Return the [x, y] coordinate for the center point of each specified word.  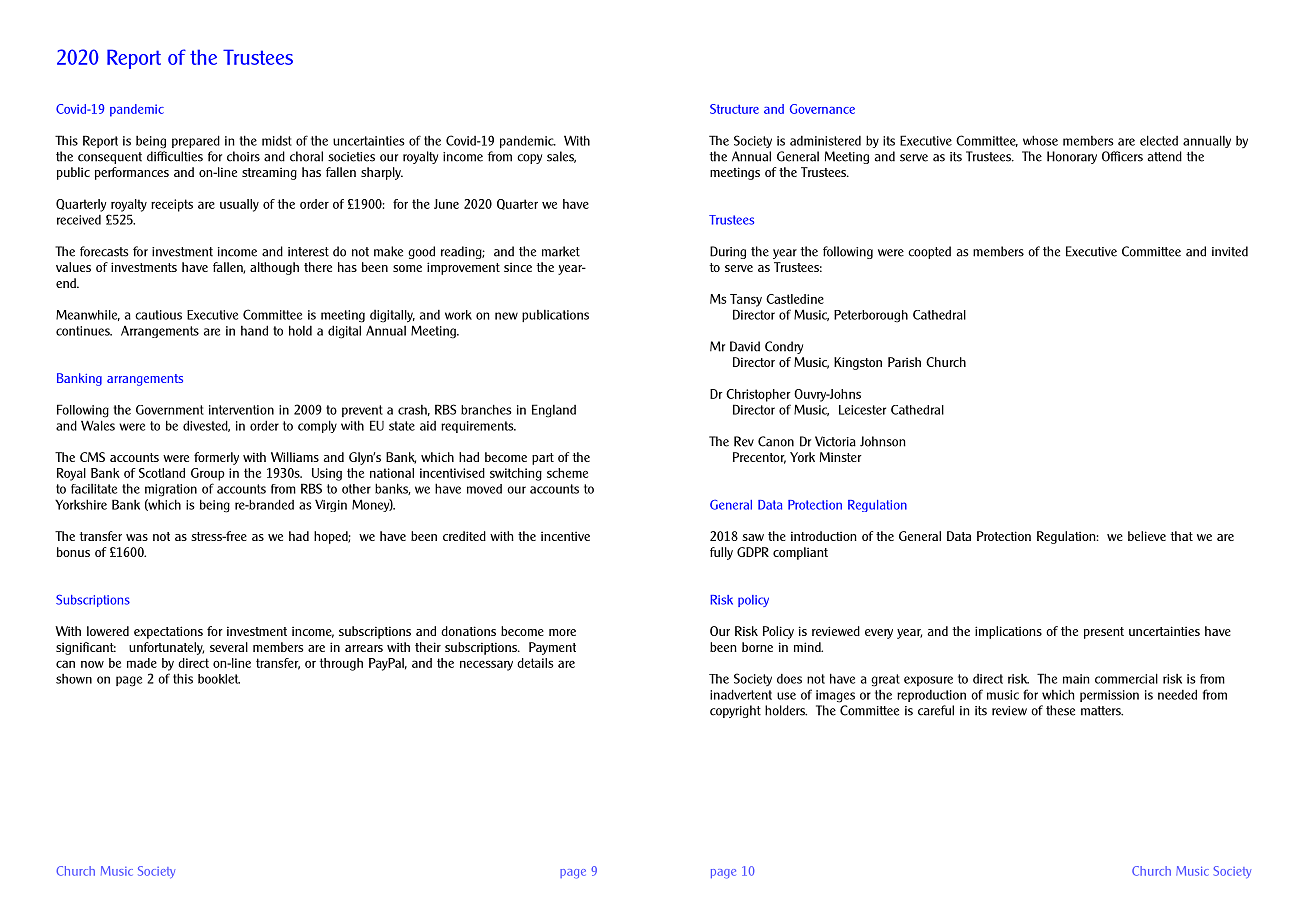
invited [1230, 251]
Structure [734, 109]
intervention [241, 410]
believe [1147, 536]
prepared [196, 141]
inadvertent [741, 694]
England [554, 411]
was [137, 537]
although [274, 268]
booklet [219, 679]
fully [721, 553]
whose [1040, 140]
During [728, 252]
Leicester [862, 410]
